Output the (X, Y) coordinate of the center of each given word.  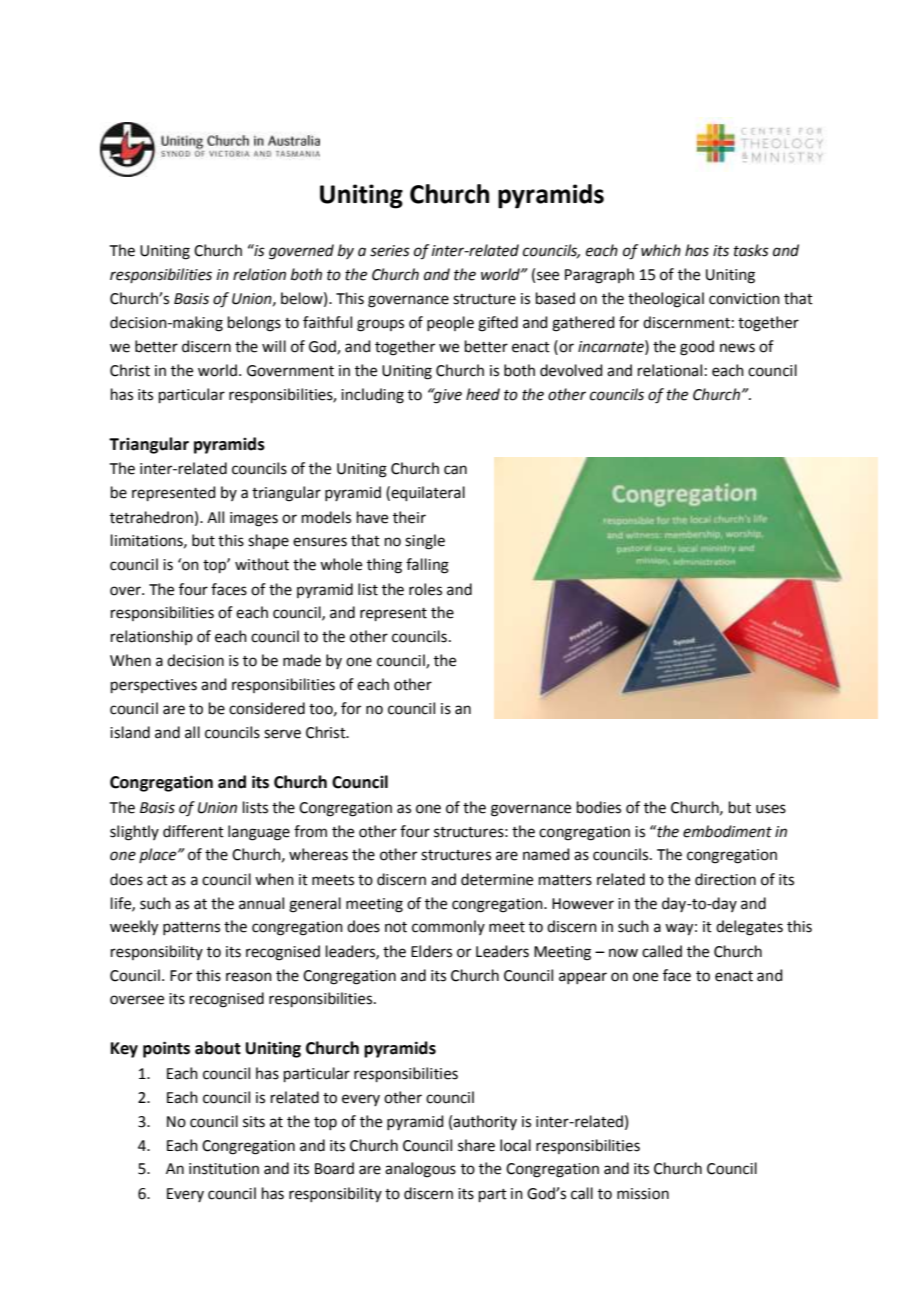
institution (224, 1169)
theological (666, 300)
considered (267, 708)
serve (282, 734)
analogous (420, 1170)
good (697, 348)
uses (771, 809)
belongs (254, 324)
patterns (191, 928)
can (455, 470)
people (450, 323)
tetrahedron (151, 517)
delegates (749, 928)
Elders (431, 951)
